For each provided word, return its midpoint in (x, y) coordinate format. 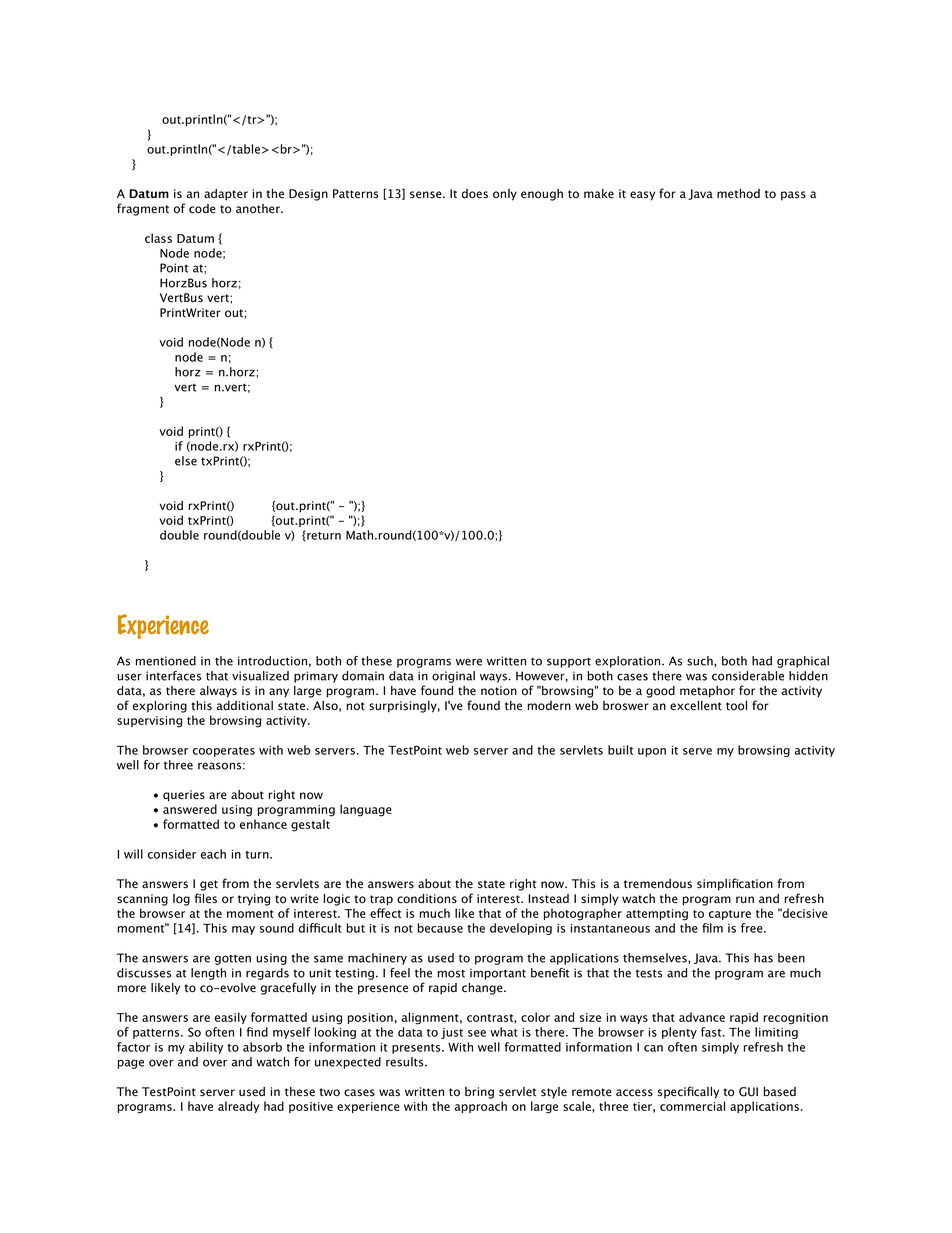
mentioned (166, 661)
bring (479, 1093)
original (453, 677)
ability (206, 1048)
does (475, 194)
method (738, 194)
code (202, 209)
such (701, 661)
